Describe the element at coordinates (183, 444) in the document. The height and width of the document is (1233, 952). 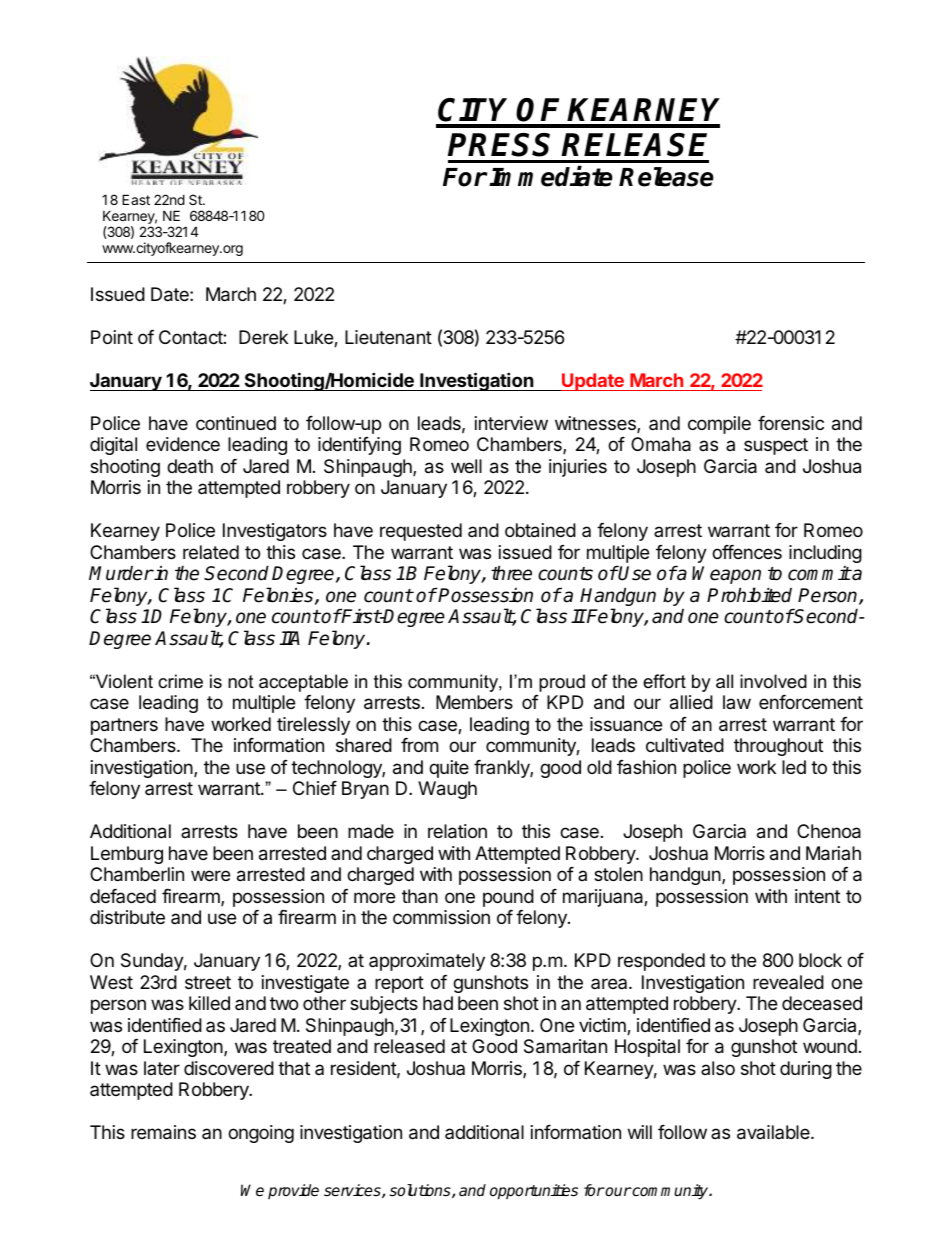
I see `evidence` at that location.
